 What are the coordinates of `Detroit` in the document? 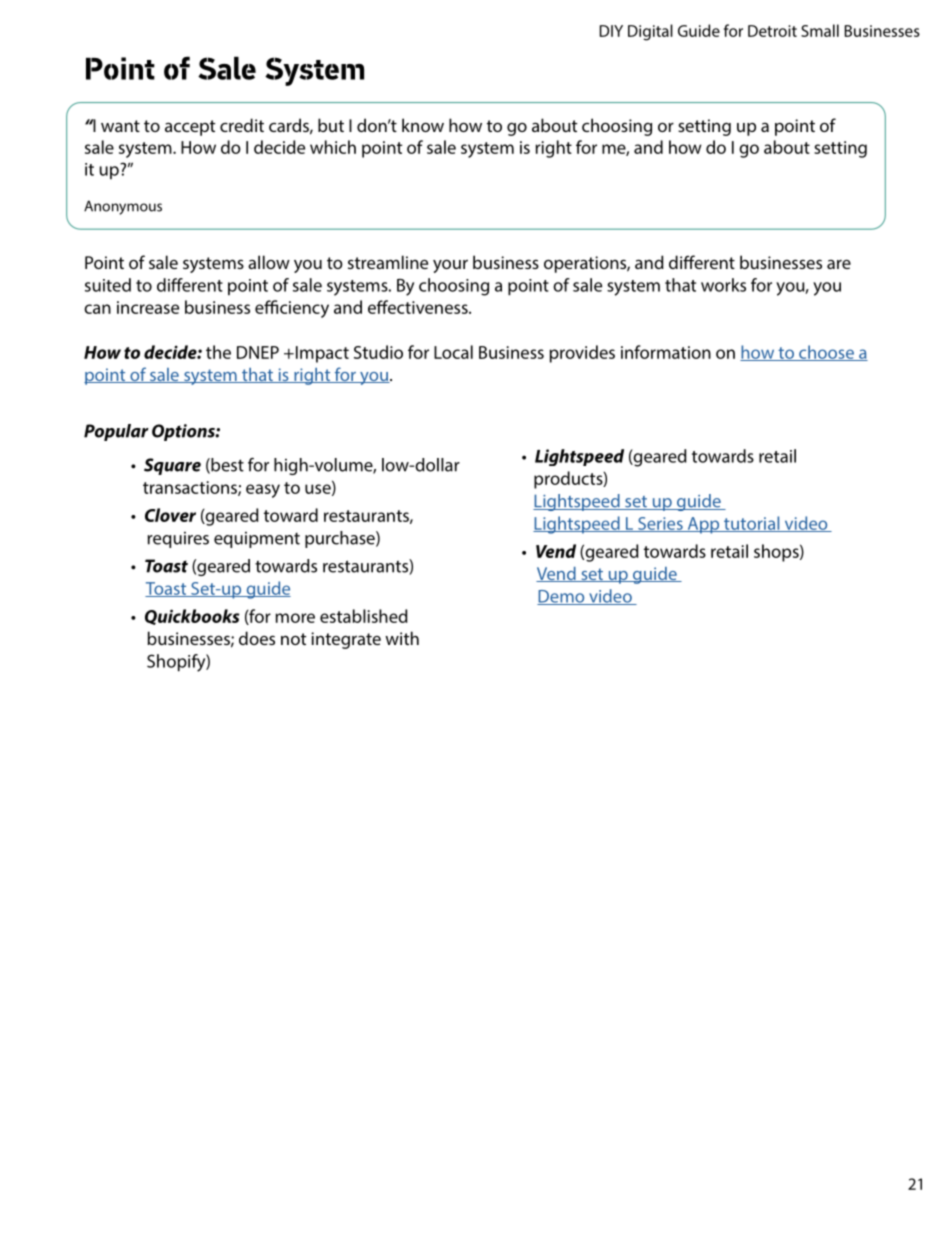 It's located at (772, 31).
